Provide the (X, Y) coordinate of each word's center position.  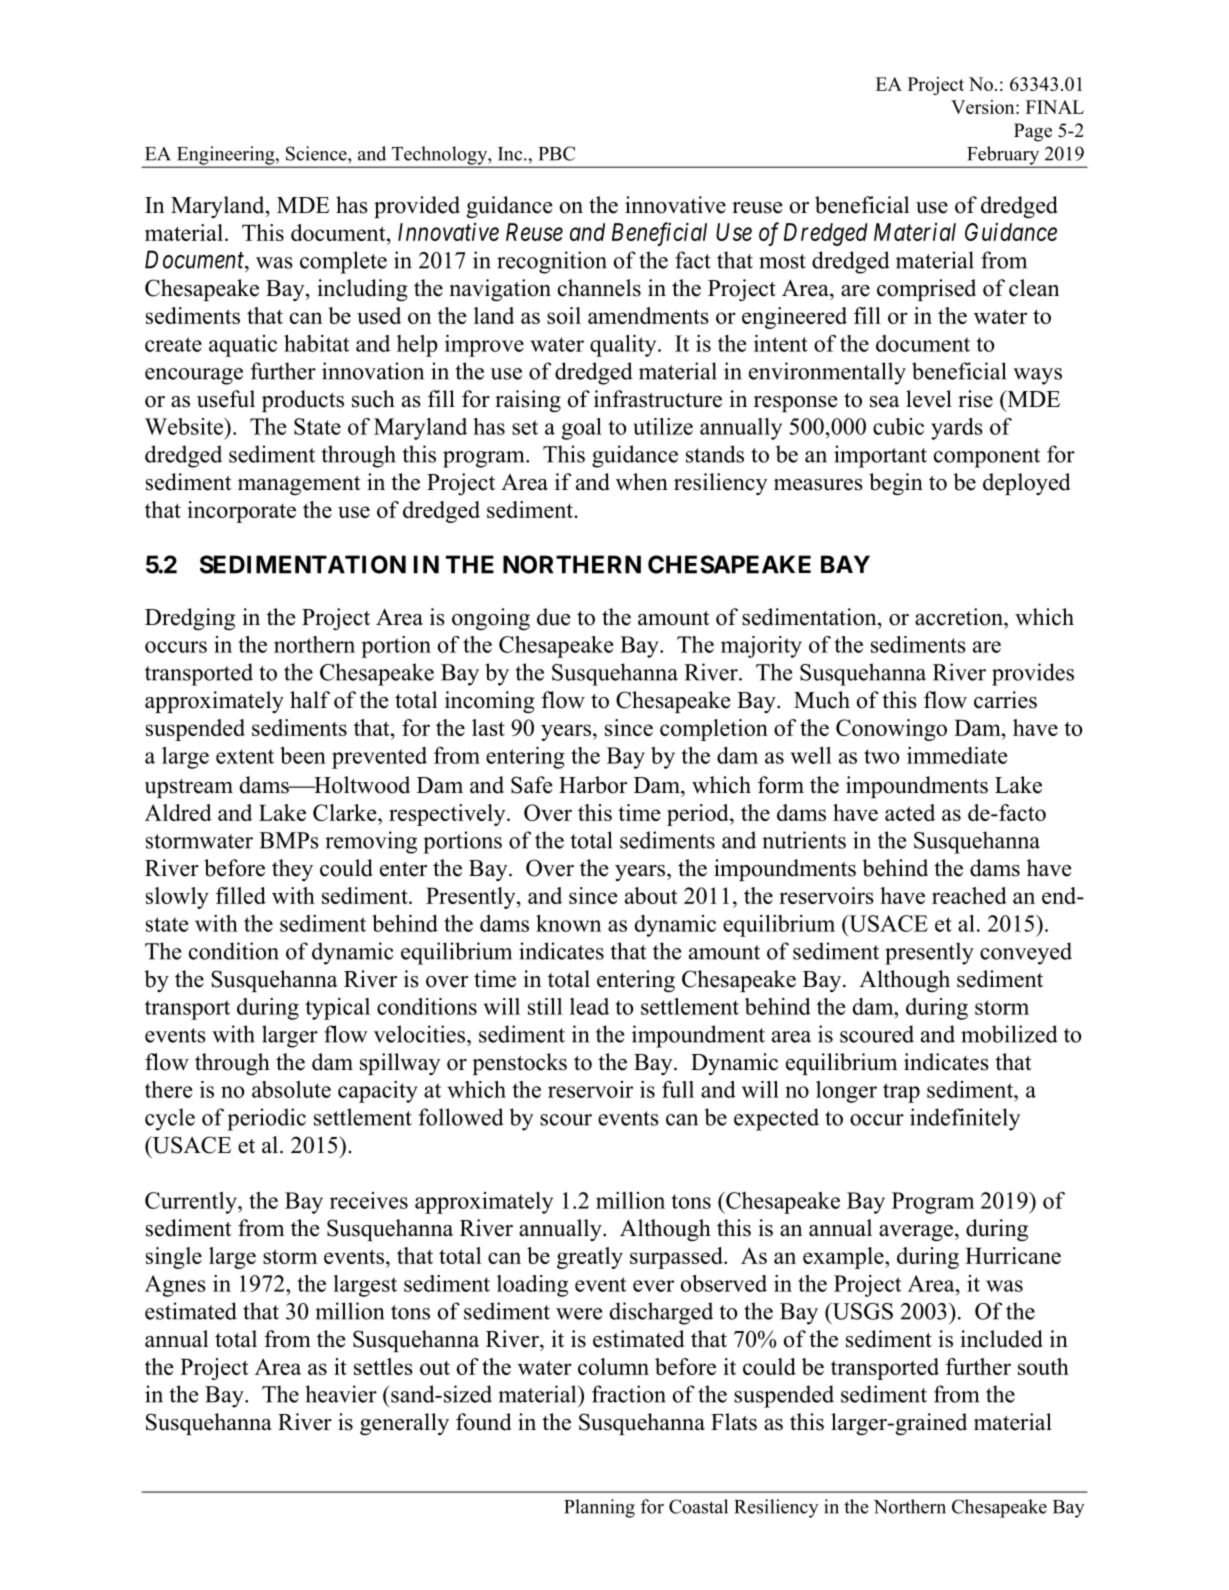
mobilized (1009, 1034)
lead (589, 1006)
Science (317, 153)
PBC (556, 153)
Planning (599, 1508)
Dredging (190, 619)
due (554, 617)
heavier (341, 1394)
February (1003, 156)
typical (337, 1009)
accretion (960, 617)
